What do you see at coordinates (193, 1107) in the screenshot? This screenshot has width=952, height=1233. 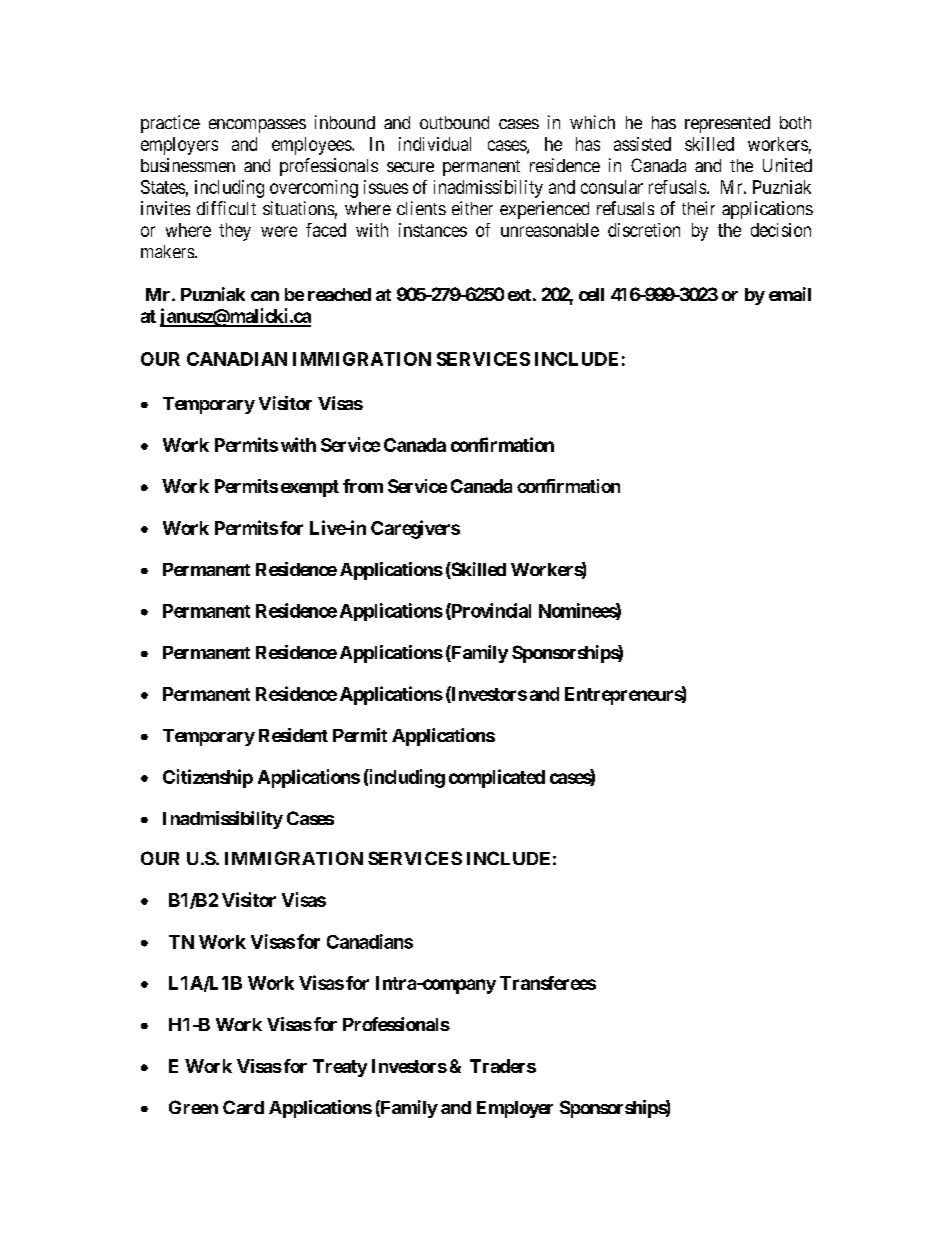 I see `Green` at bounding box center [193, 1107].
